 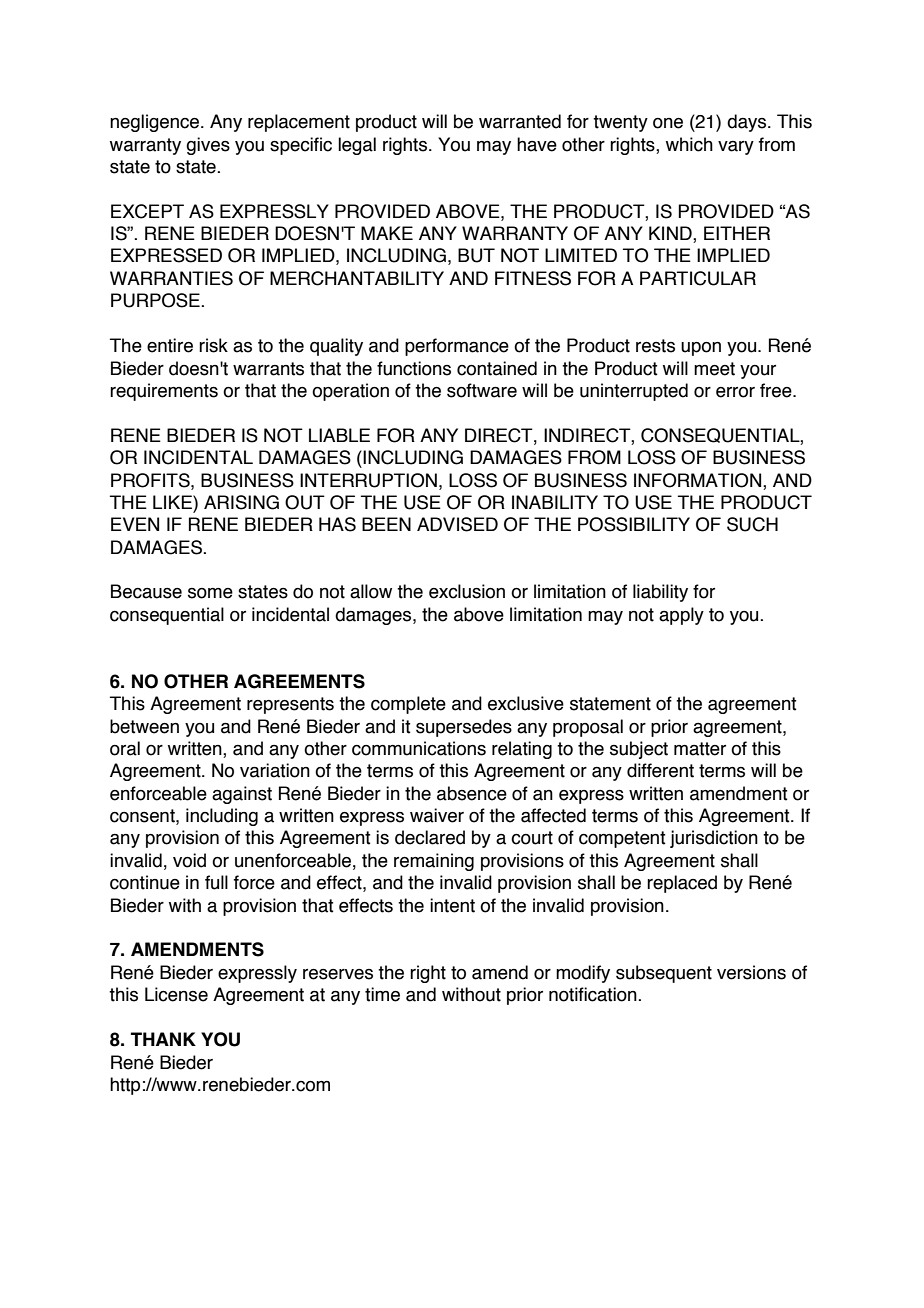 I want to click on risk, so click(x=213, y=345).
